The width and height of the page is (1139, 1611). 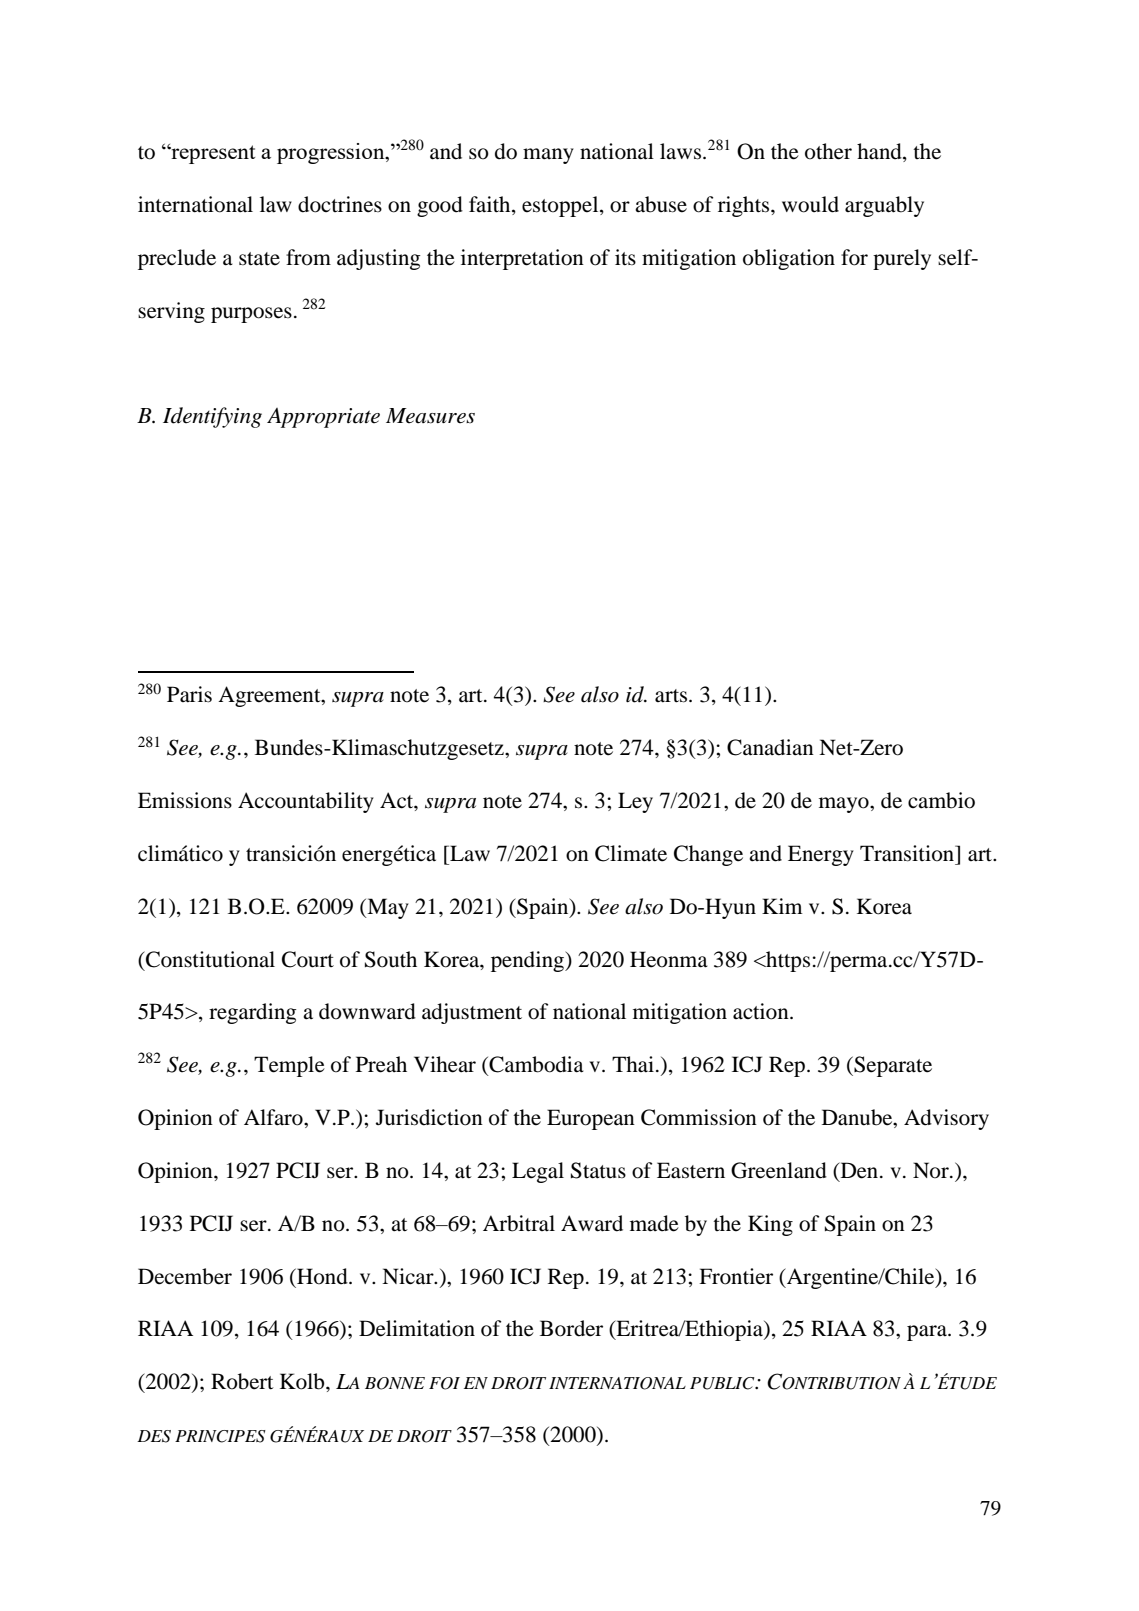 I want to click on Robert, so click(x=242, y=1381).
